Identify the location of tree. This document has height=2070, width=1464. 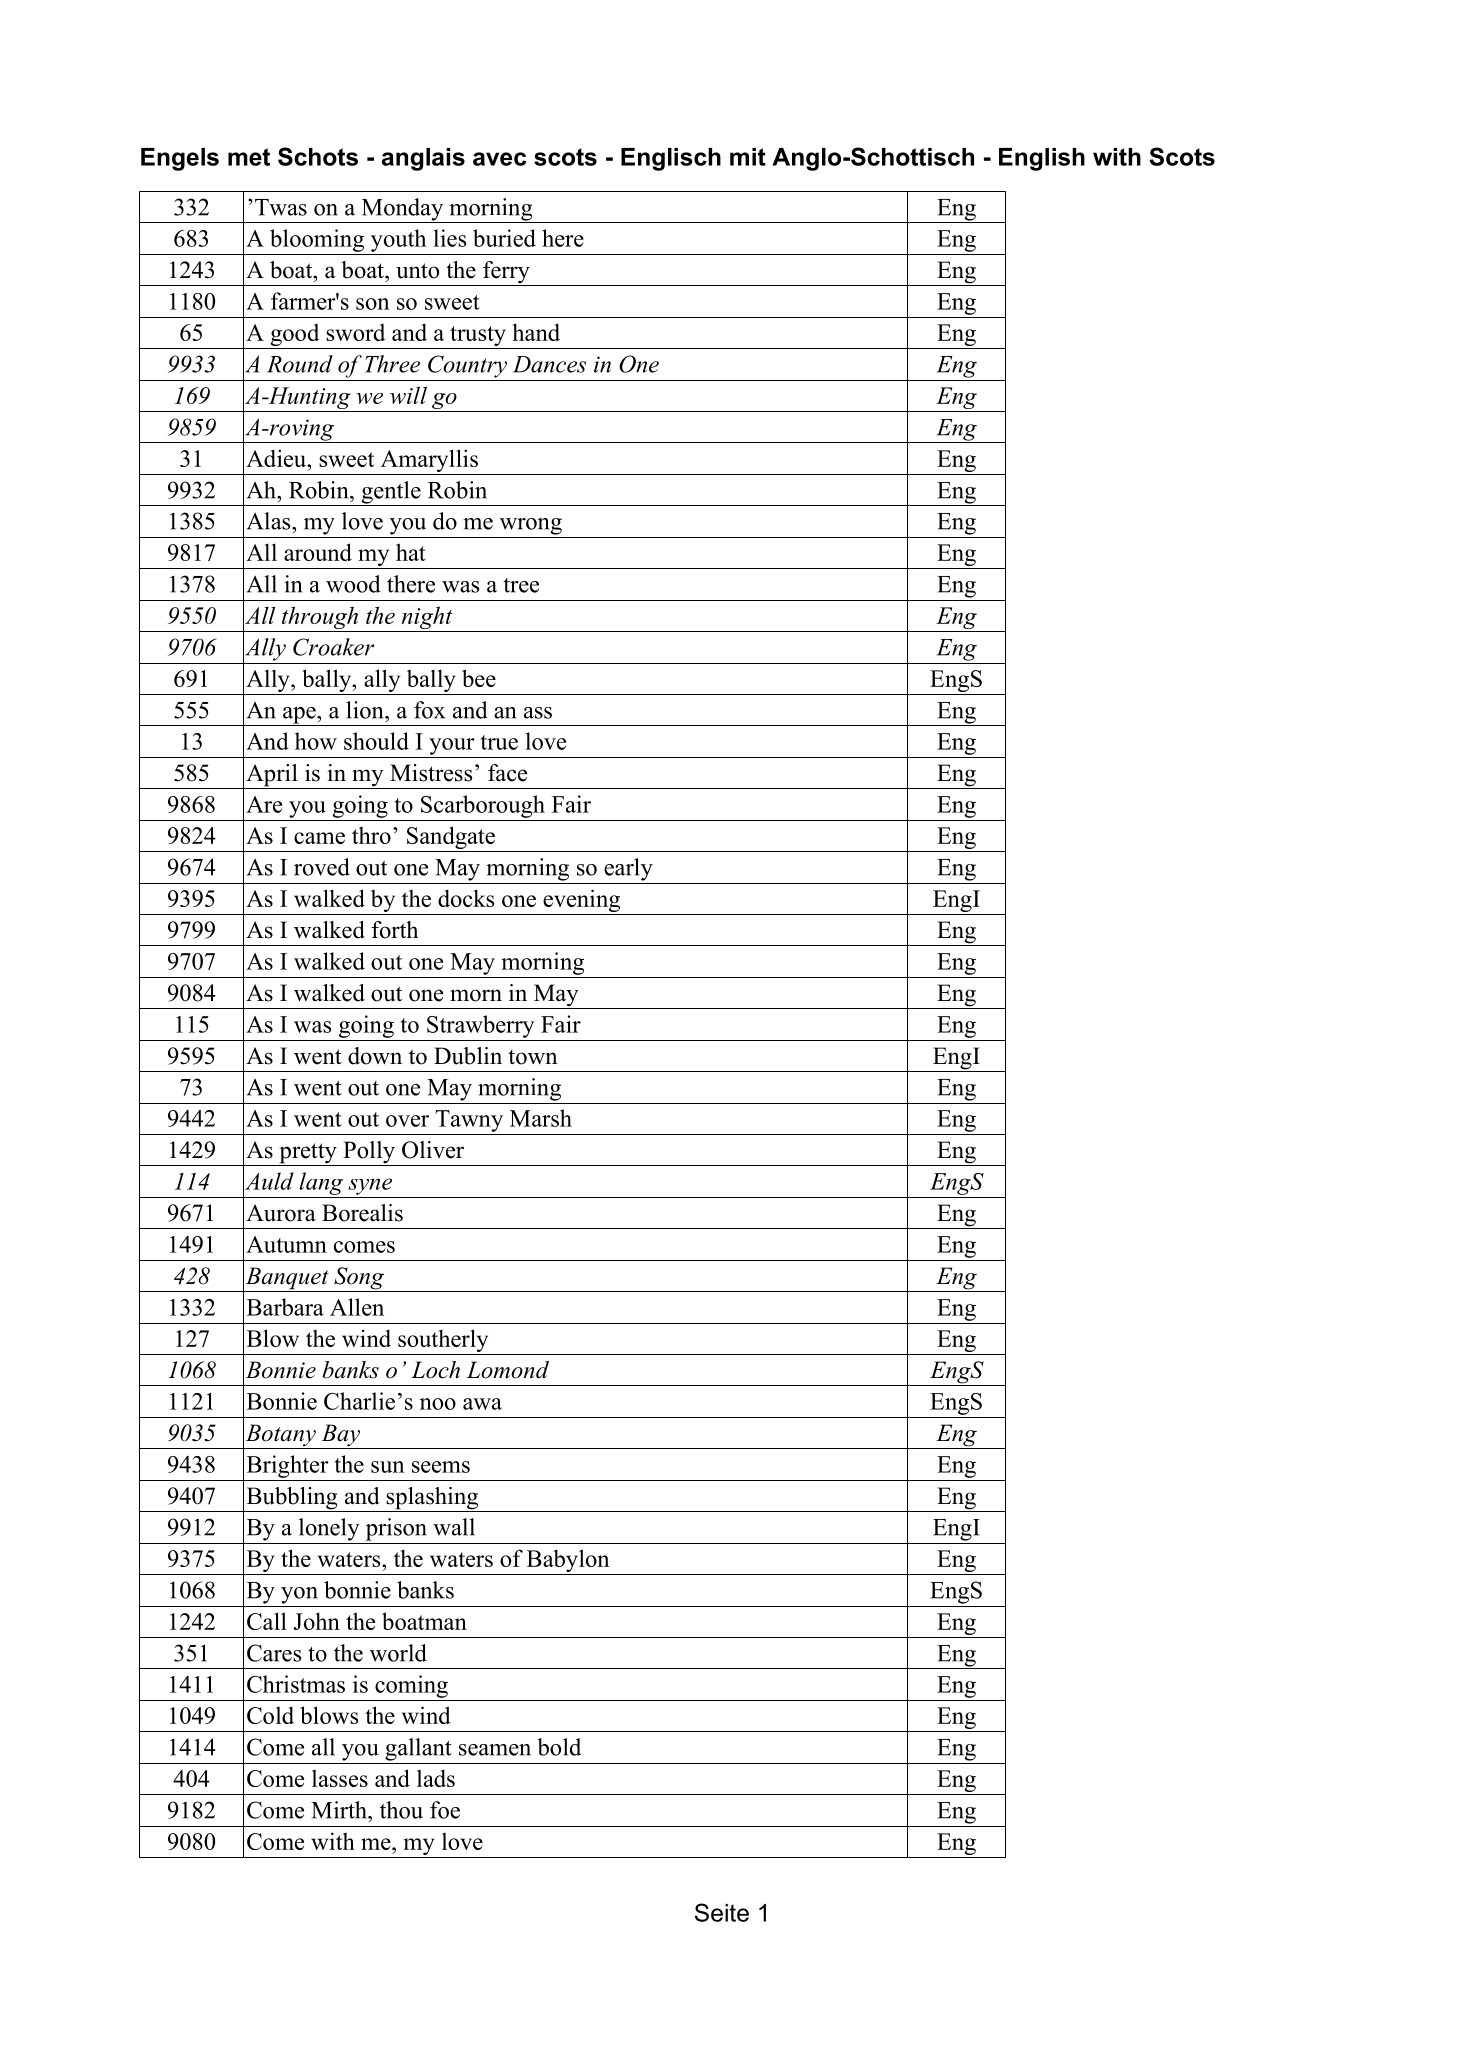
(521, 585).
